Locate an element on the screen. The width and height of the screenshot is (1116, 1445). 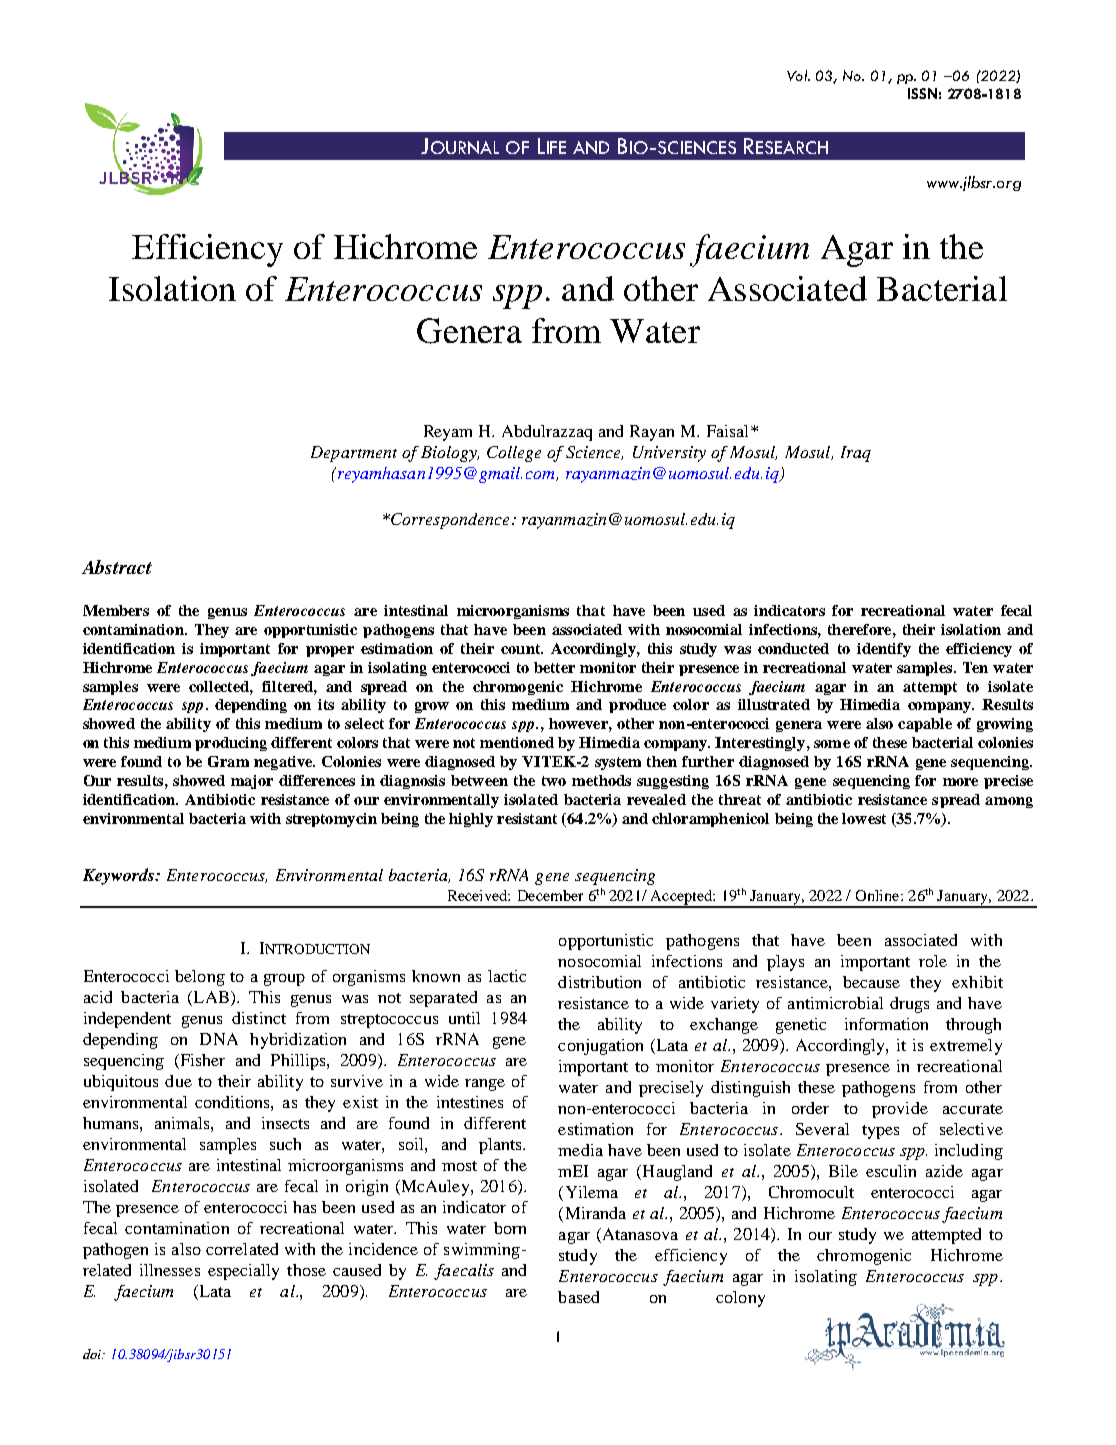
Vol is located at coordinates (798, 75).
